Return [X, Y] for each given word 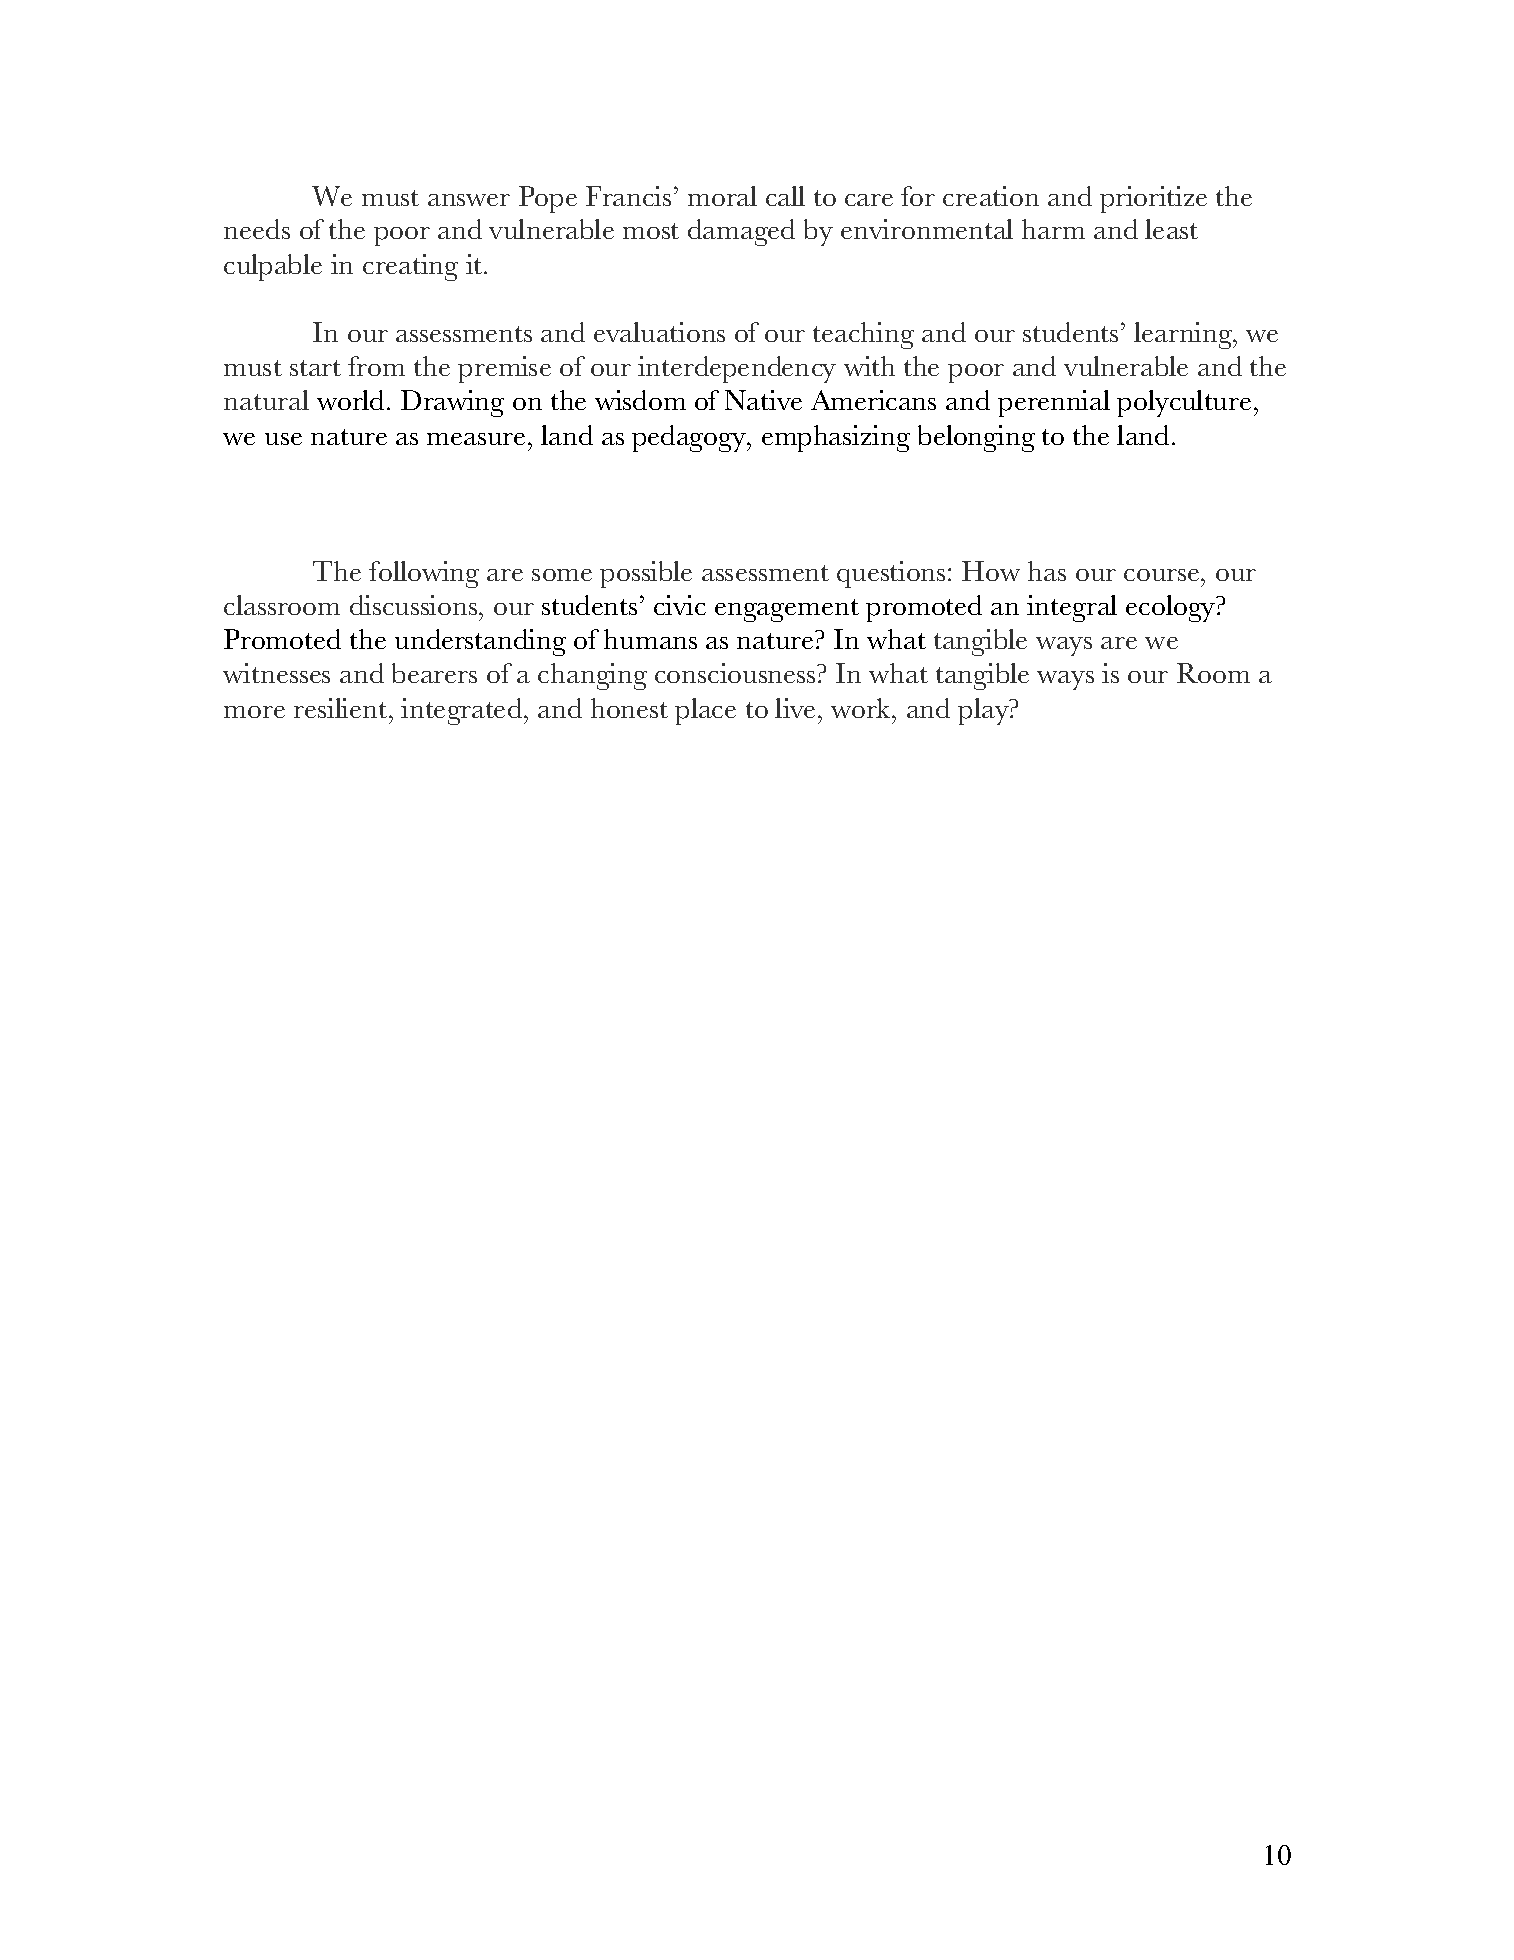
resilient [340, 708]
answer [469, 200]
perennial [1054, 403]
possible [646, 574]
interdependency [737, 369]
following [424, 574]
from [376, 366]
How [991, 571]
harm [1053, 229]
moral [722, 196]
